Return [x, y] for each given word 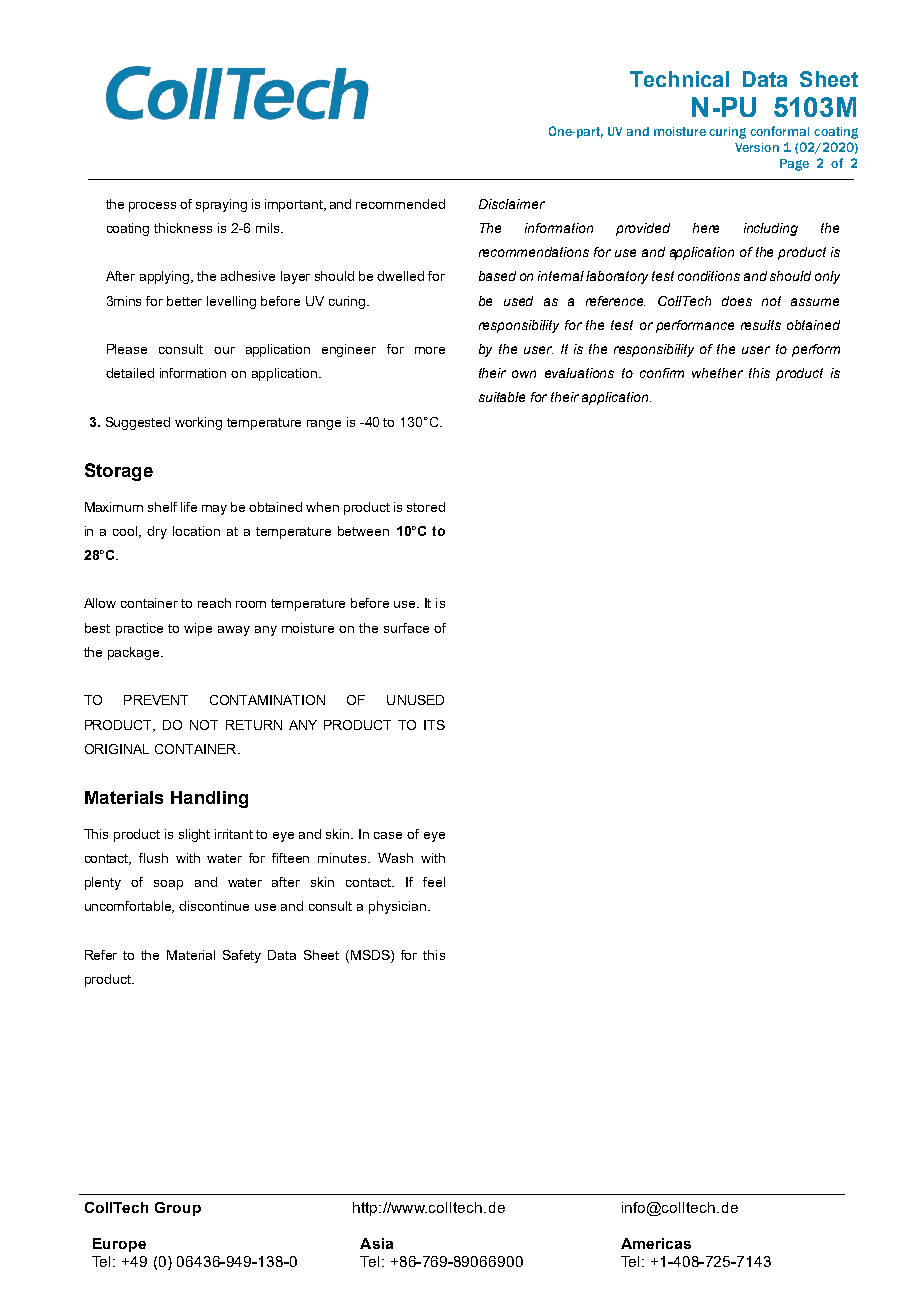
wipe [198, 629]
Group [178, 1209]
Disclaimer [512, 204]
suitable [502, 397]
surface [406, 628]
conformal [779, 131]
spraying [221, 205]
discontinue [214, 906]
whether [717, 373]
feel [434, 882]
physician [397, 907]
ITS [434, 725]
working [198, 423]
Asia [376, 1243]
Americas [656, 1243]
